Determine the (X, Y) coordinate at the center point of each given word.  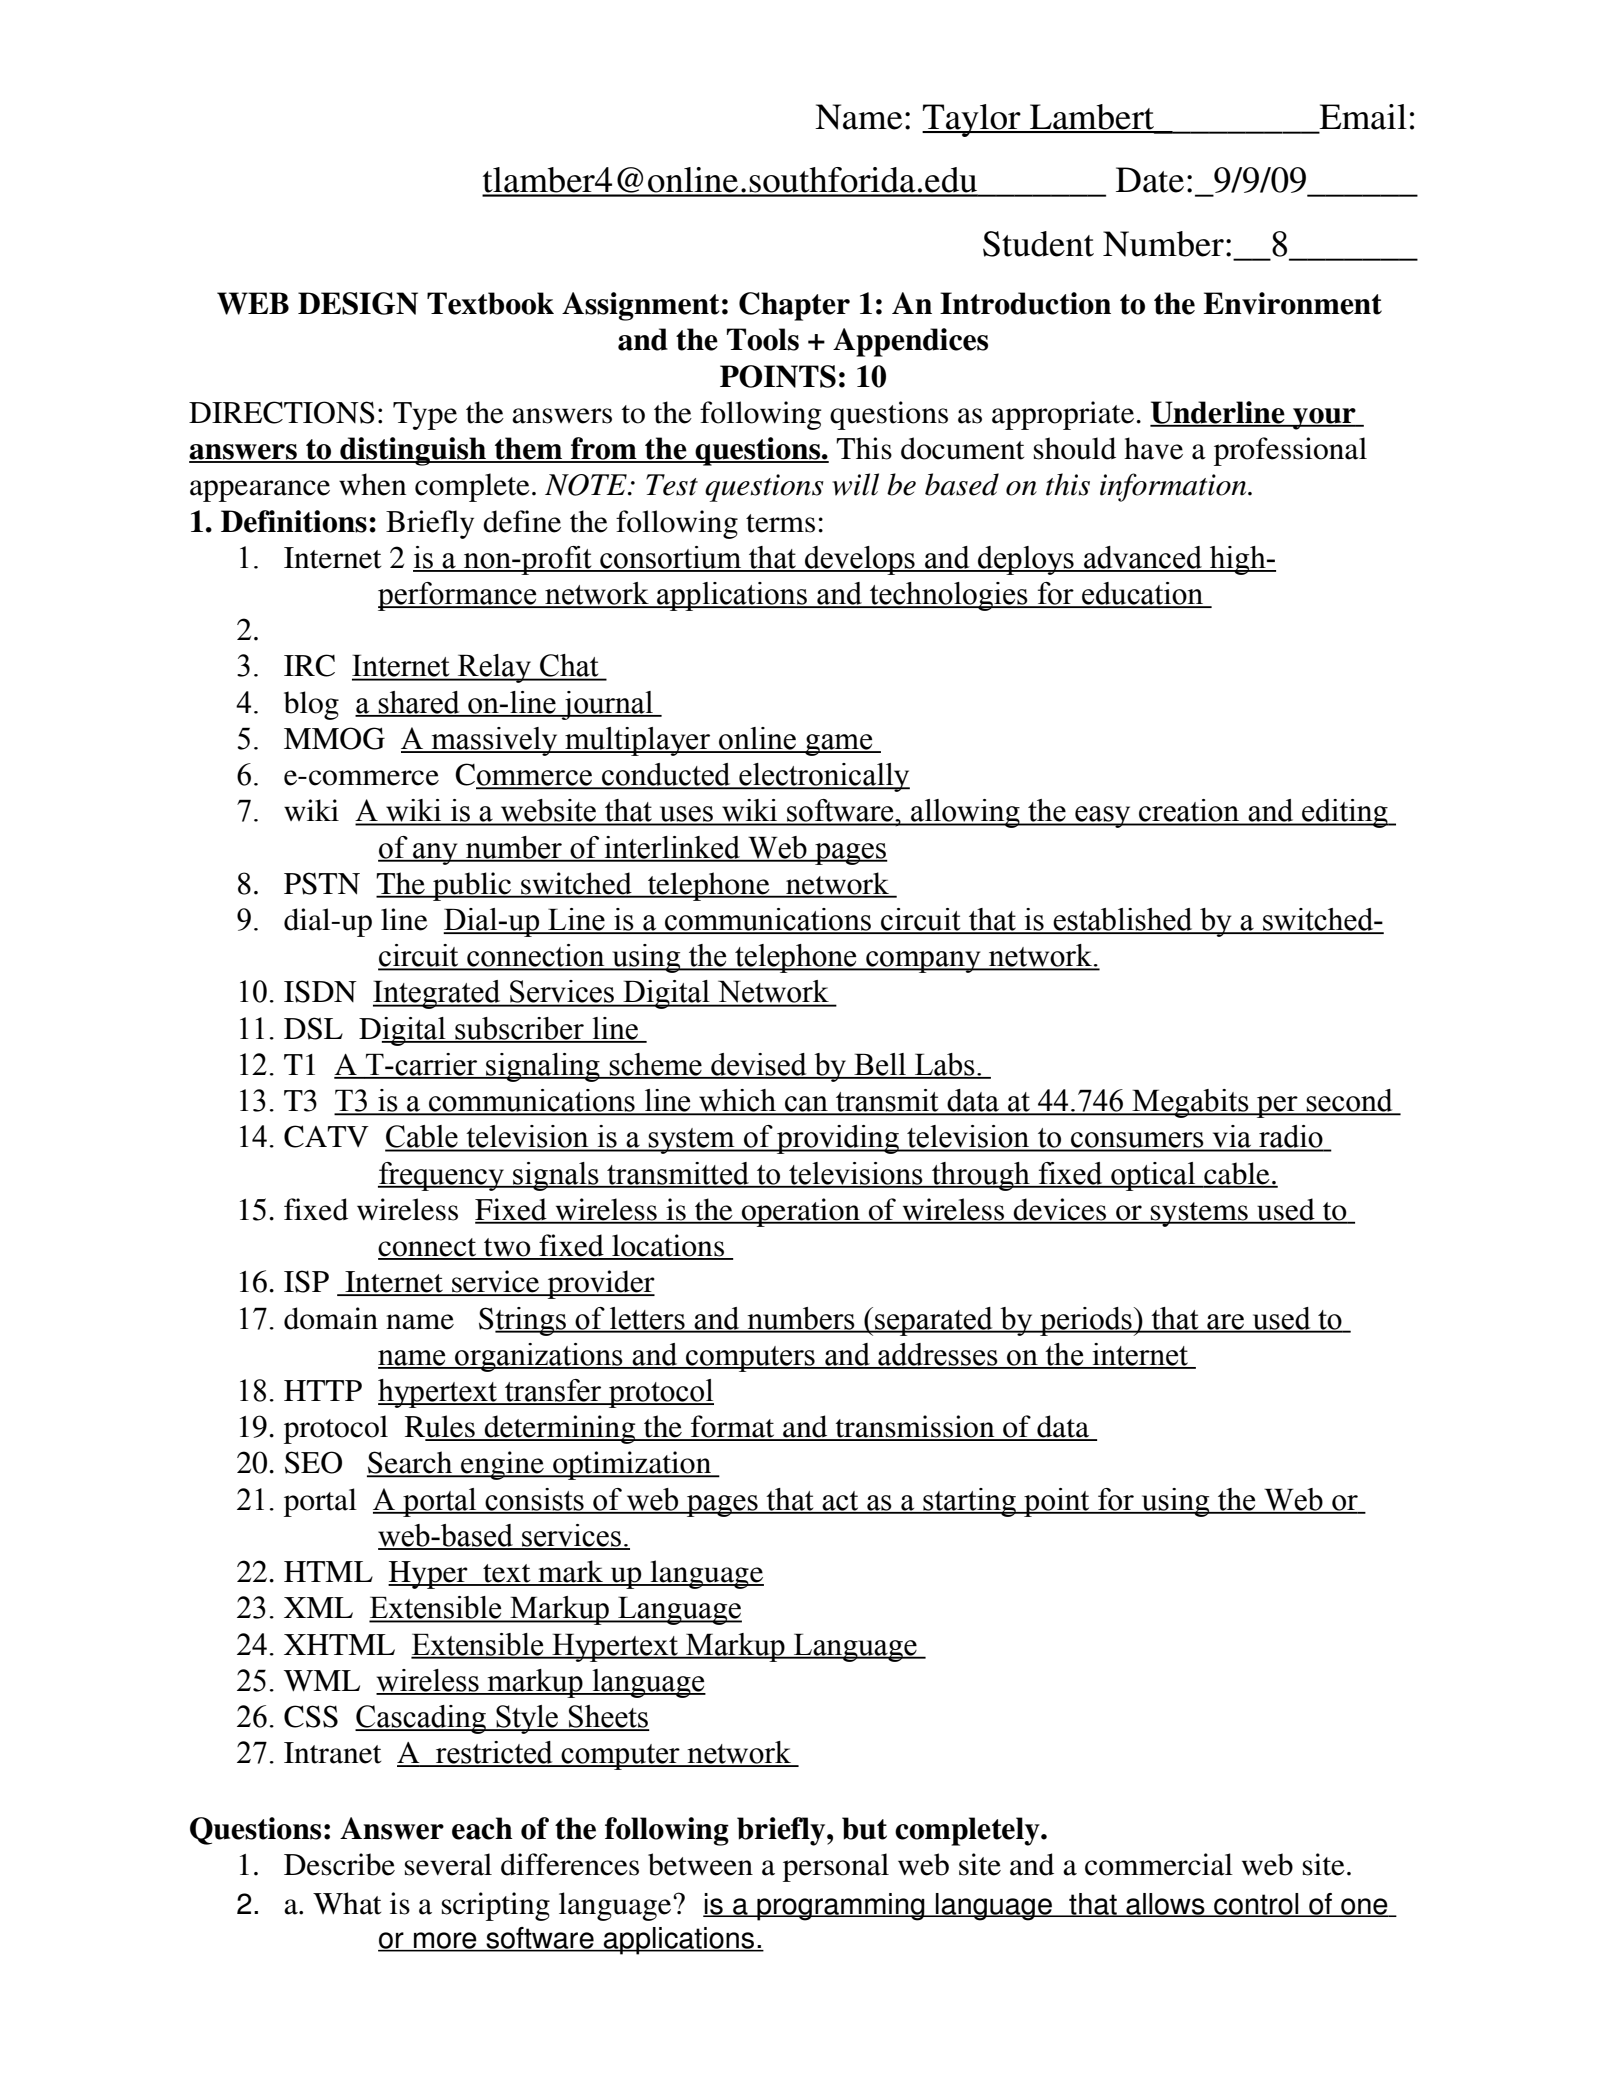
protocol (336, 1429)
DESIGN (358, 303)
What (347, 1903)
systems (1199, 1214)
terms (780, 523)
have (1153, 448)
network (837, 884)
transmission (915, 1427)
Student (1038, 244)
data (1063, 1427)
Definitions (294, 521)
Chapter (794, 306)
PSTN (322, 883)
